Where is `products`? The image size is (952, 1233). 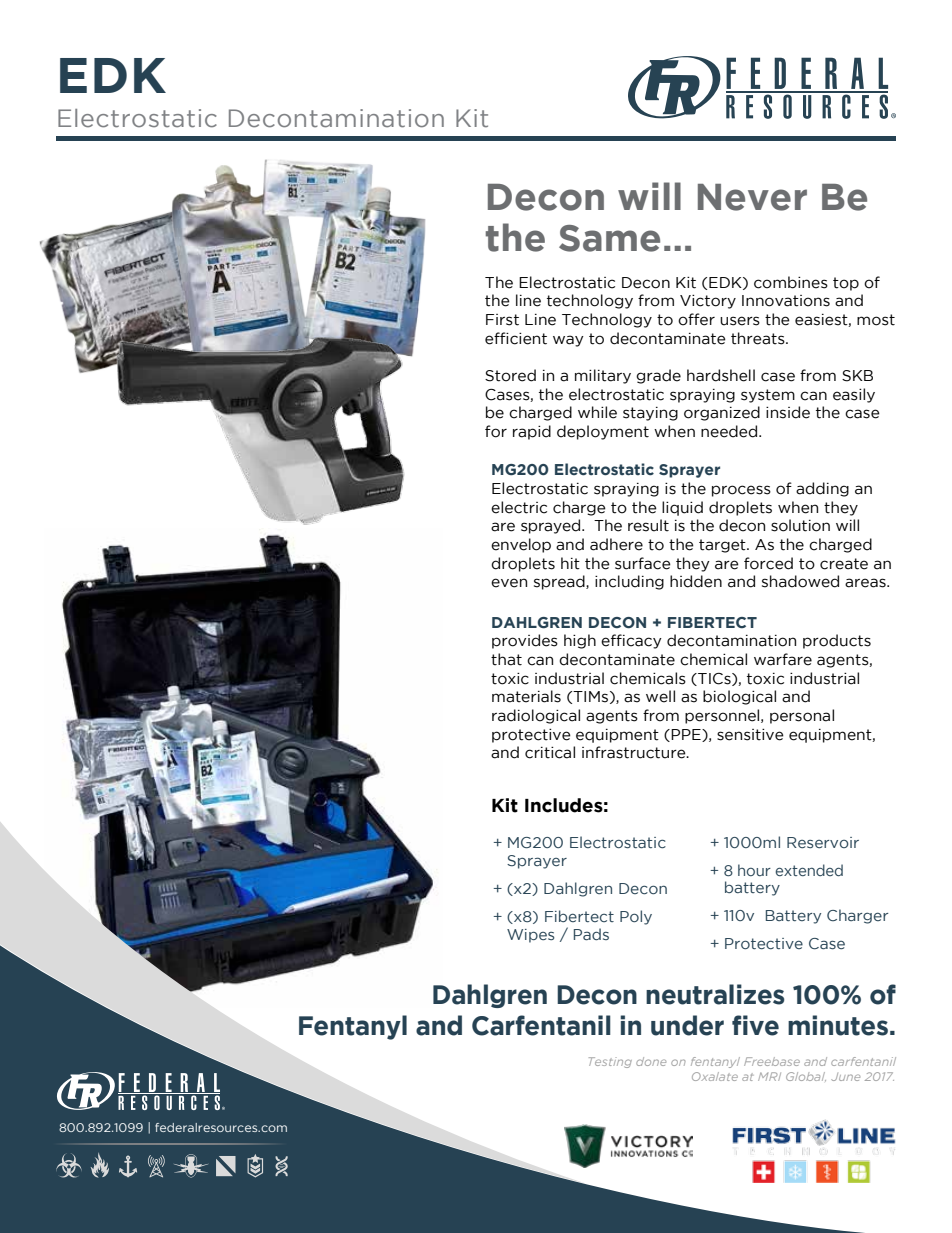
products is located at coordinates (837, 641).
